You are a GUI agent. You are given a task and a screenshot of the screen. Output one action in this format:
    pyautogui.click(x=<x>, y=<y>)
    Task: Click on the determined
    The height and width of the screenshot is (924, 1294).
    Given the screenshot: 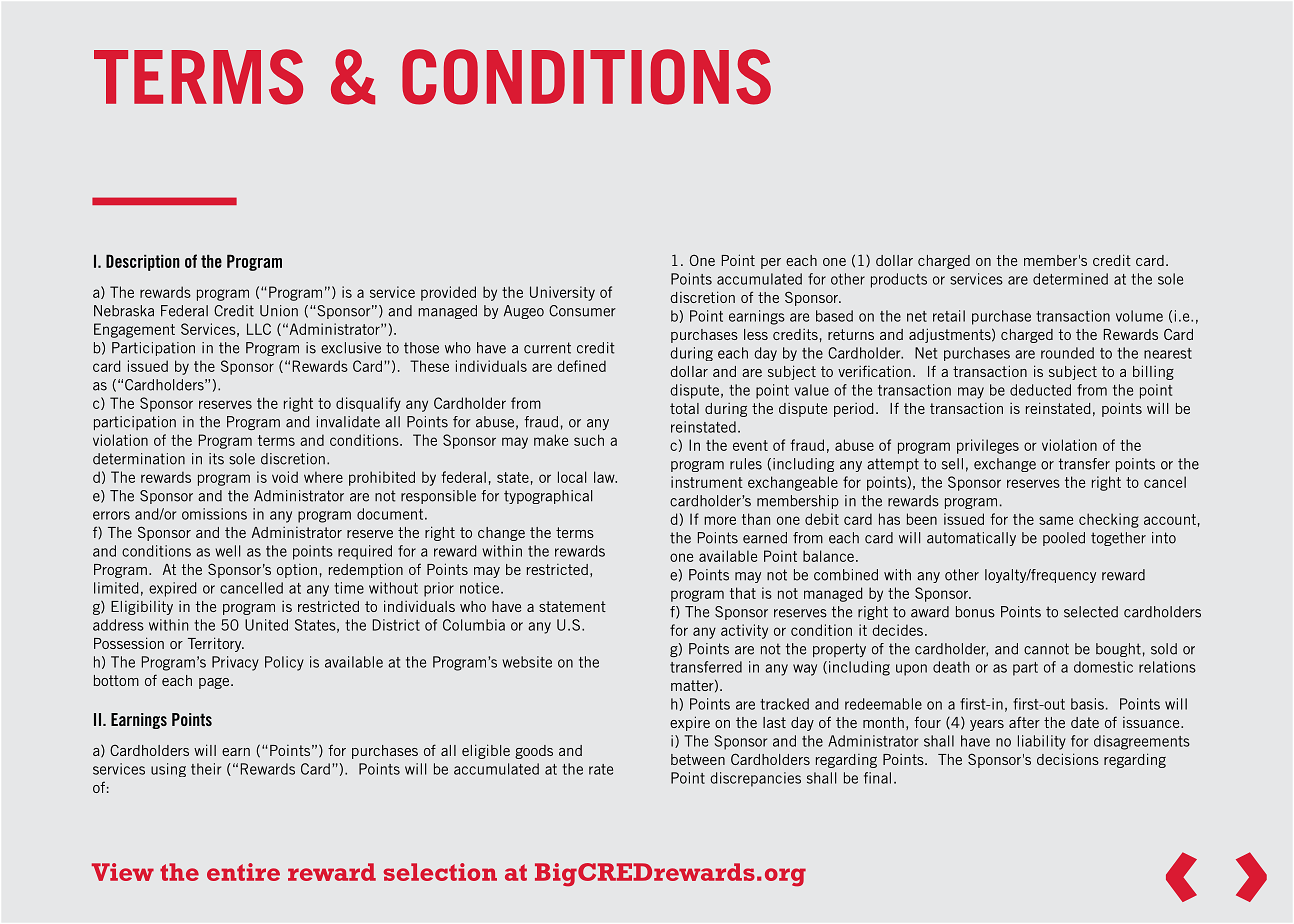 What is the action you would take?
    pyautogui.click(x=1070, y=279)
